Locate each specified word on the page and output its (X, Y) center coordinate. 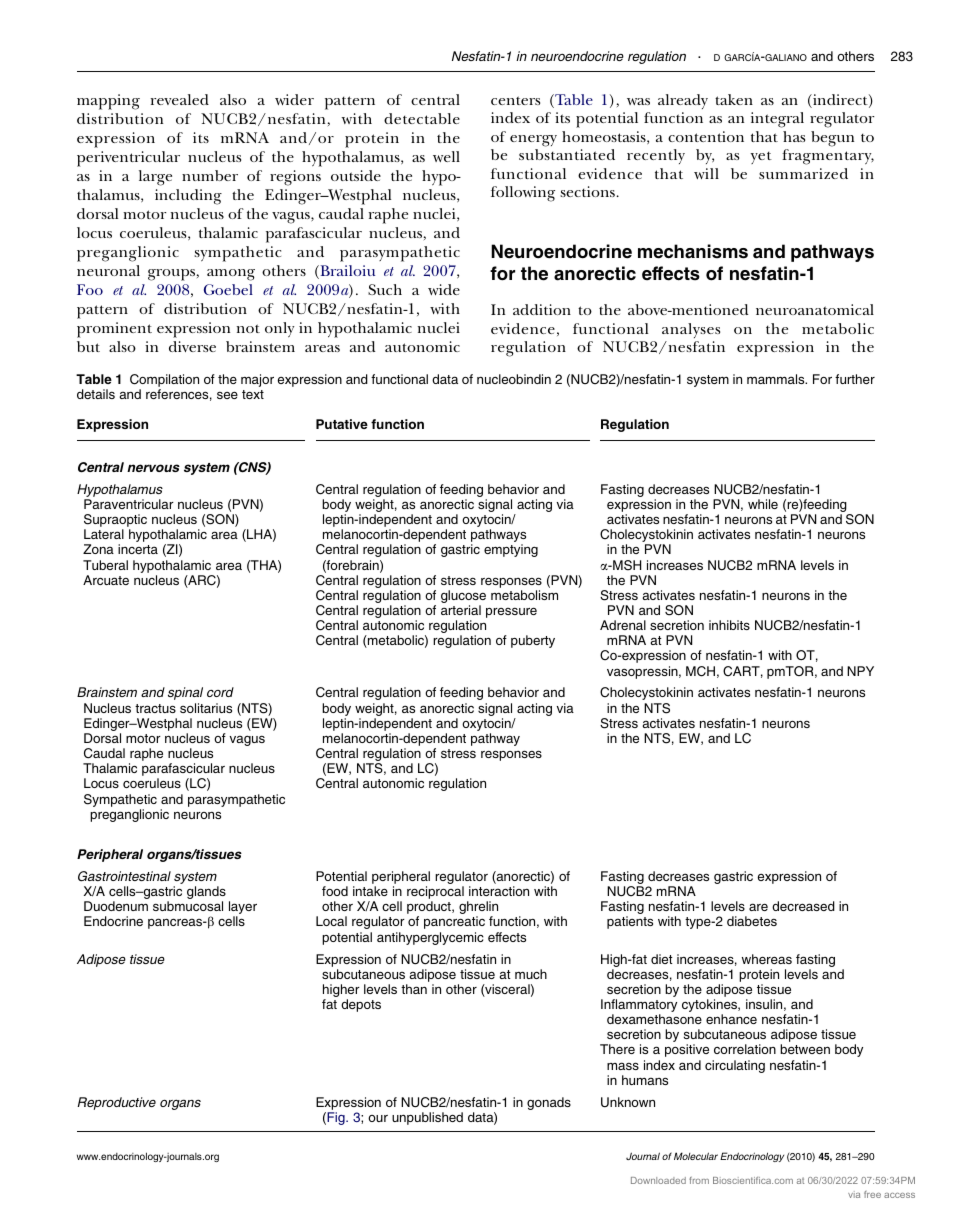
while (763, 504)
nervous (153, 468)
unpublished (427, 1118)
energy (533, 141)
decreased (803, 906)
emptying (511, 550)
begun (832, 139)
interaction (499, 891)
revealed (180, 99)
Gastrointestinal (124, 876)
